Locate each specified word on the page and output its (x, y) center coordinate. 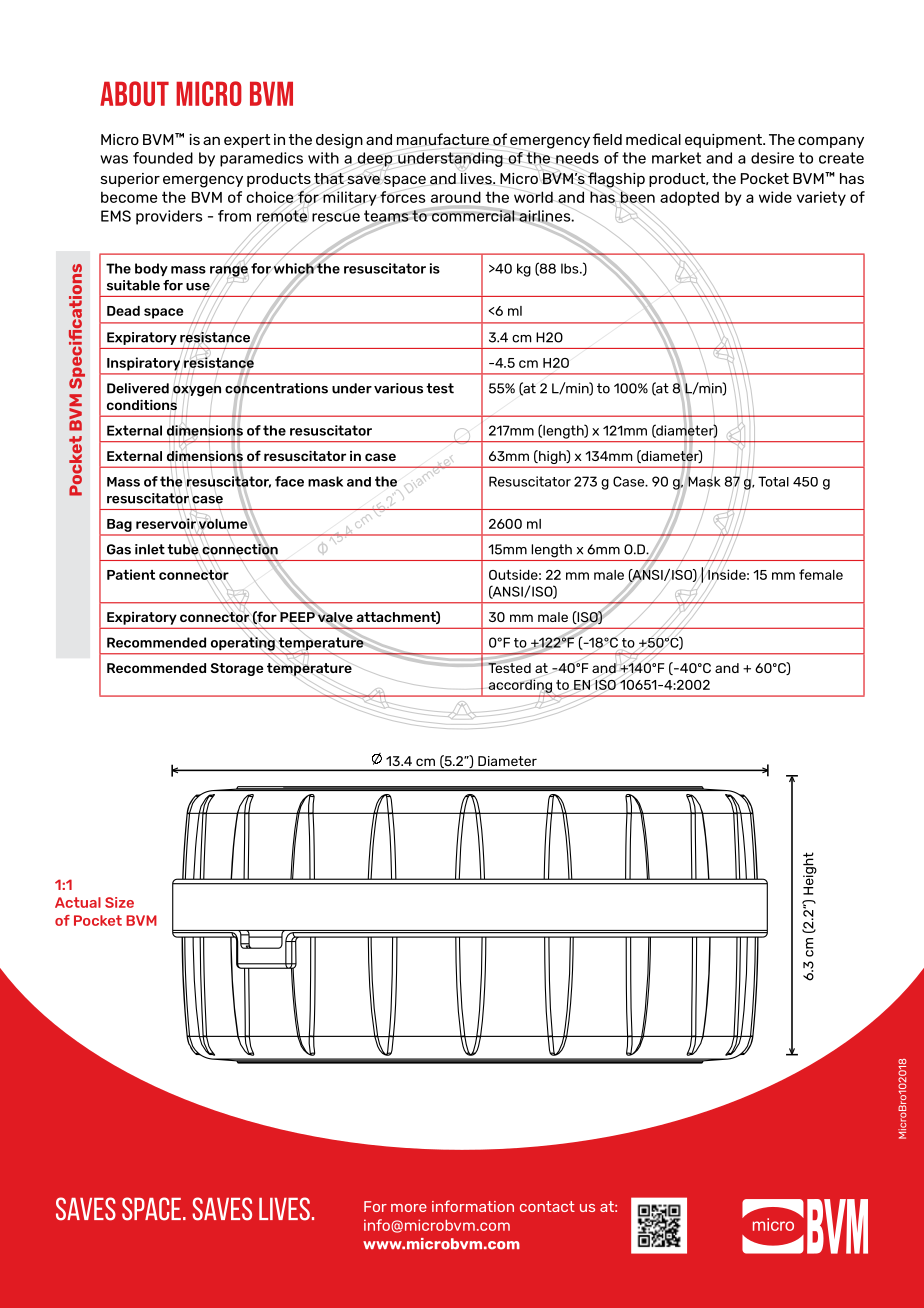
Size (119, 902)
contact (547, 1206)
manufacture (443, 140)
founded (163, 158)
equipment (724, 141)
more (409, 1208)
